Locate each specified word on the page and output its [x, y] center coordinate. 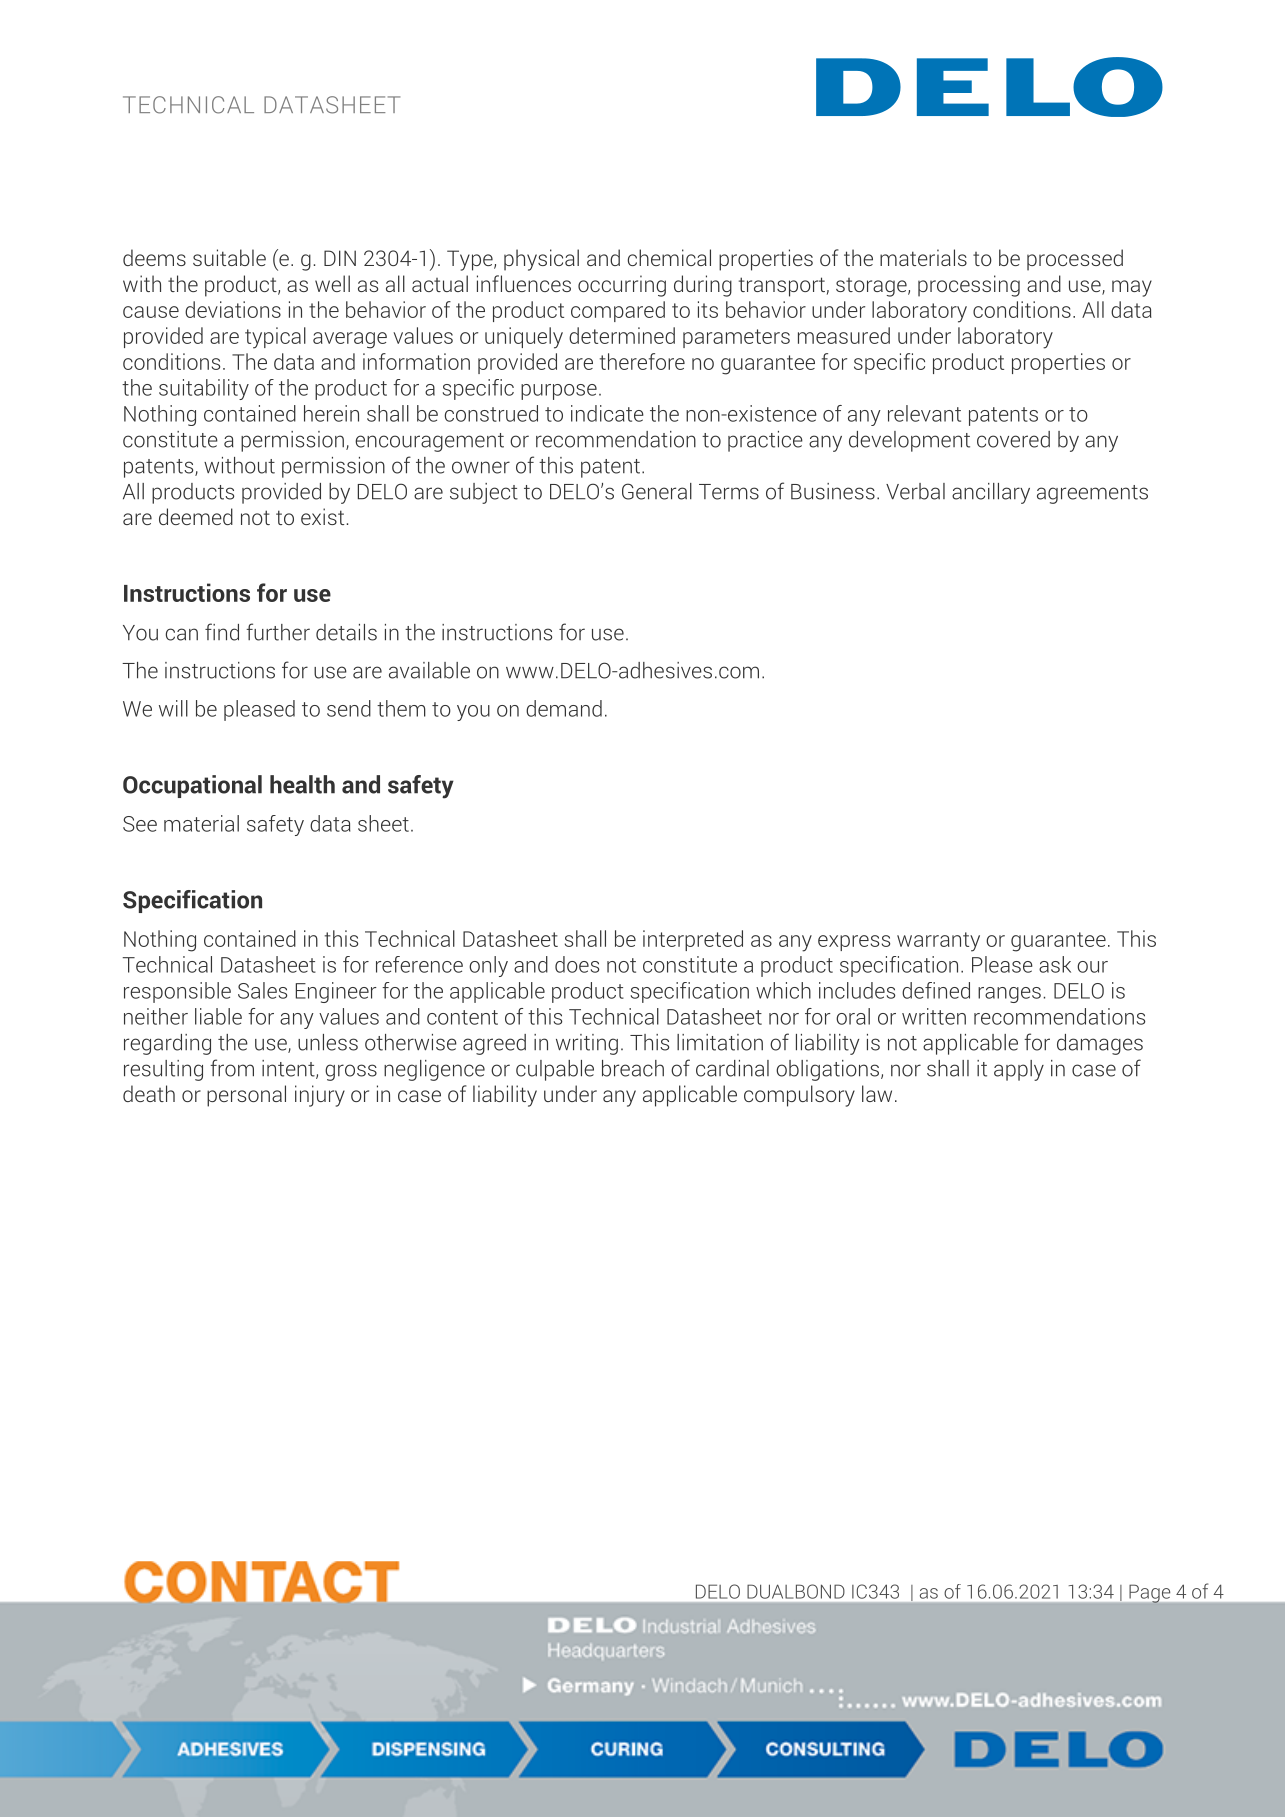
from [232, 1068]
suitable [229, 257]
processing [969, 286]
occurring [622, 286]
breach [633, 1068]
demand [564, 708]
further [278, 632]
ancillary [991, 493]
